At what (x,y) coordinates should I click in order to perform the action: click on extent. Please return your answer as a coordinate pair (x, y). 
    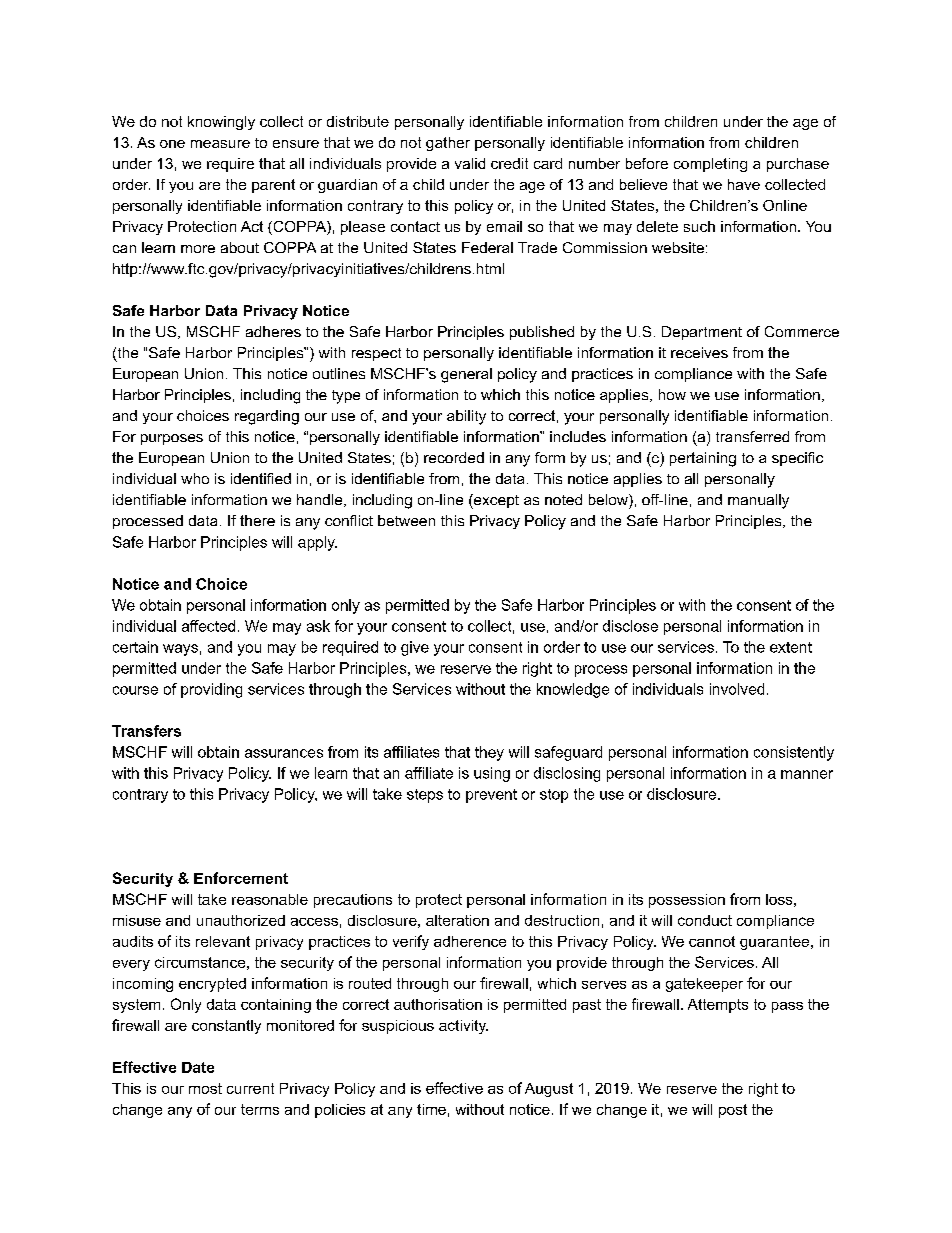
    Looking at the image, I should click on (791, 647).
